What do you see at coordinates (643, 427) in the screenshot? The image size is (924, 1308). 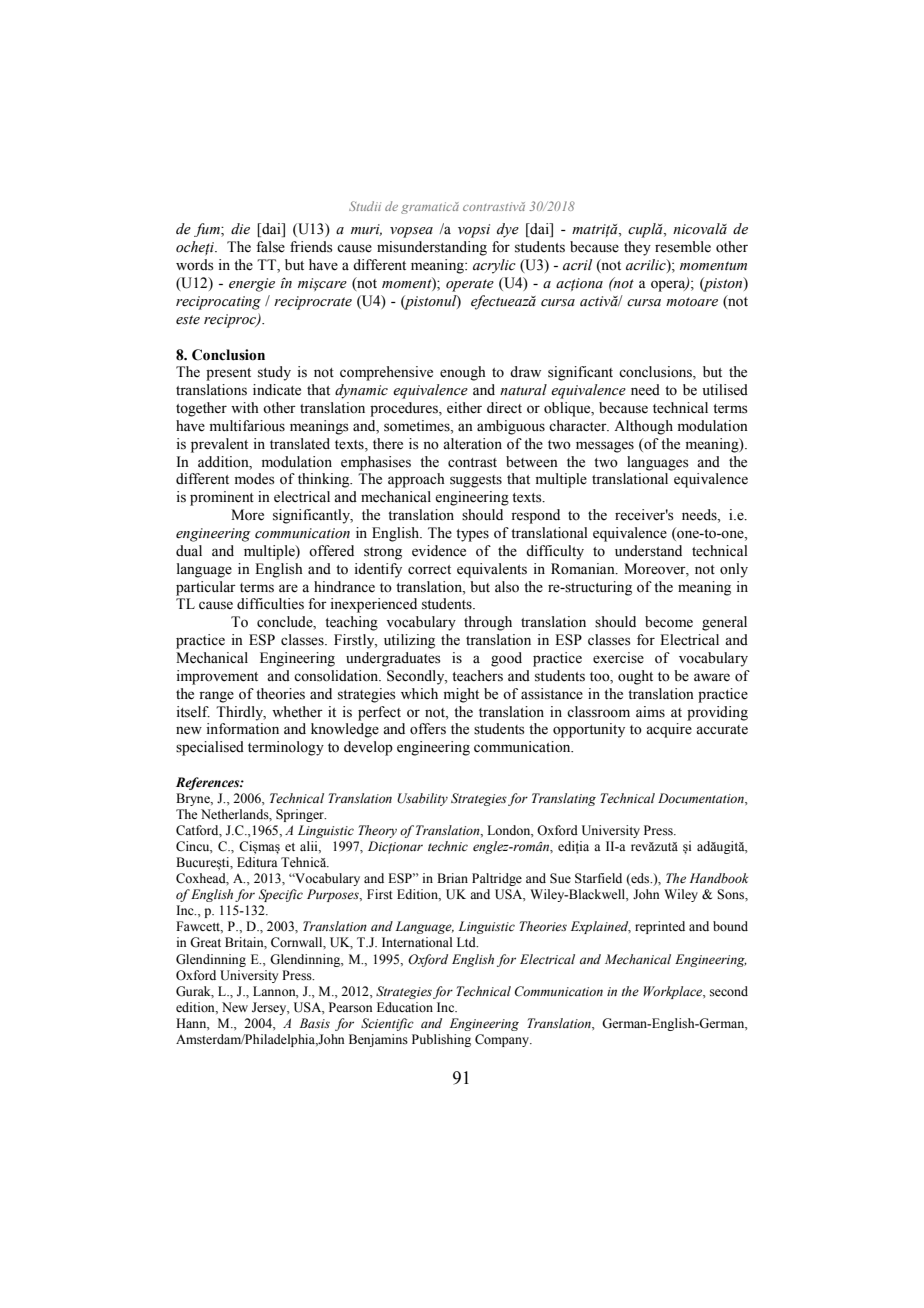 I see `Although` at bounding box center [643, 427].
